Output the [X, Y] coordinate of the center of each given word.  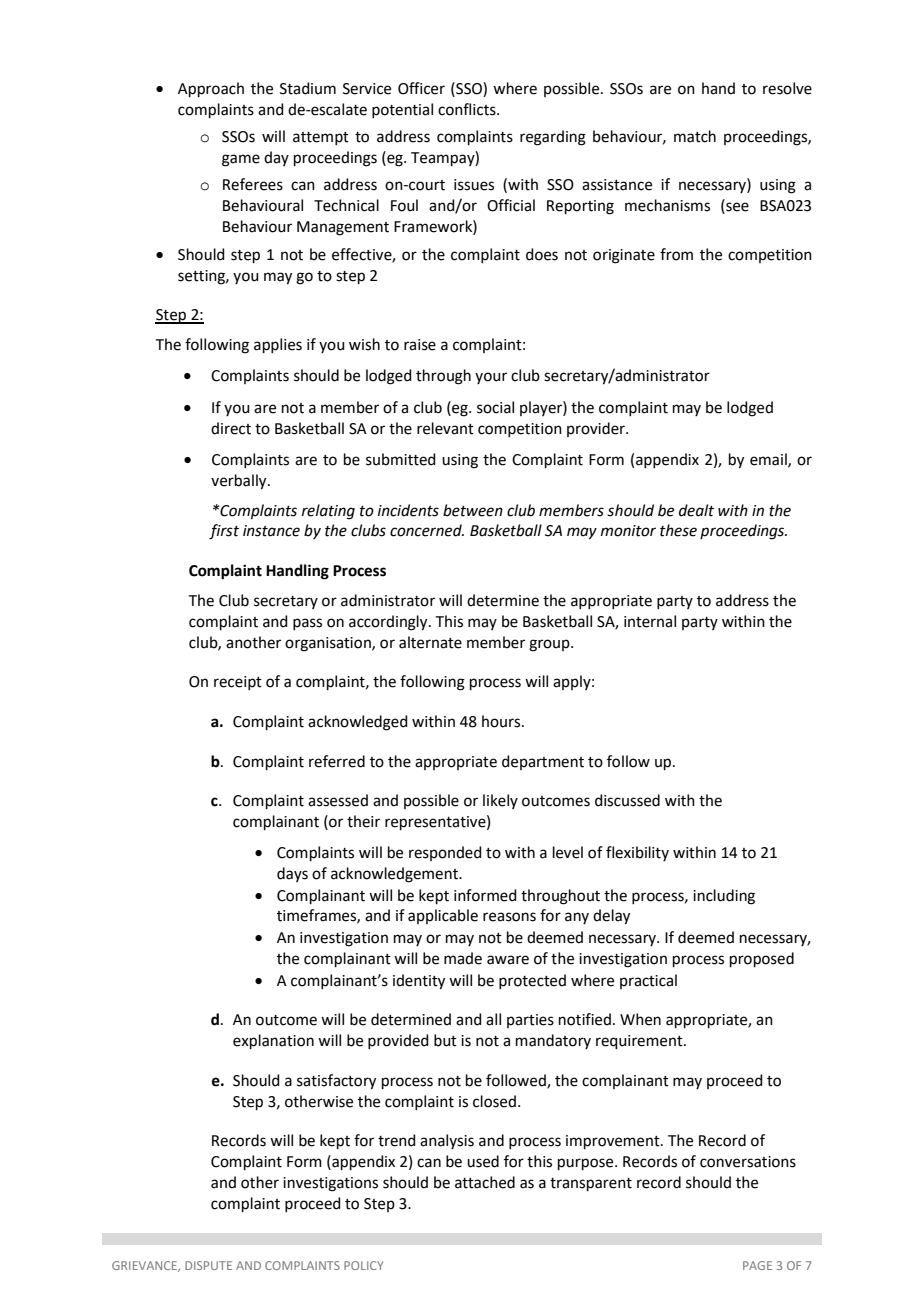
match [695, 136]
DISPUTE [208, 1265]
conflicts [468, 109]
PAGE [757, 1265]
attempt [321, 138]
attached [485, 1182]
